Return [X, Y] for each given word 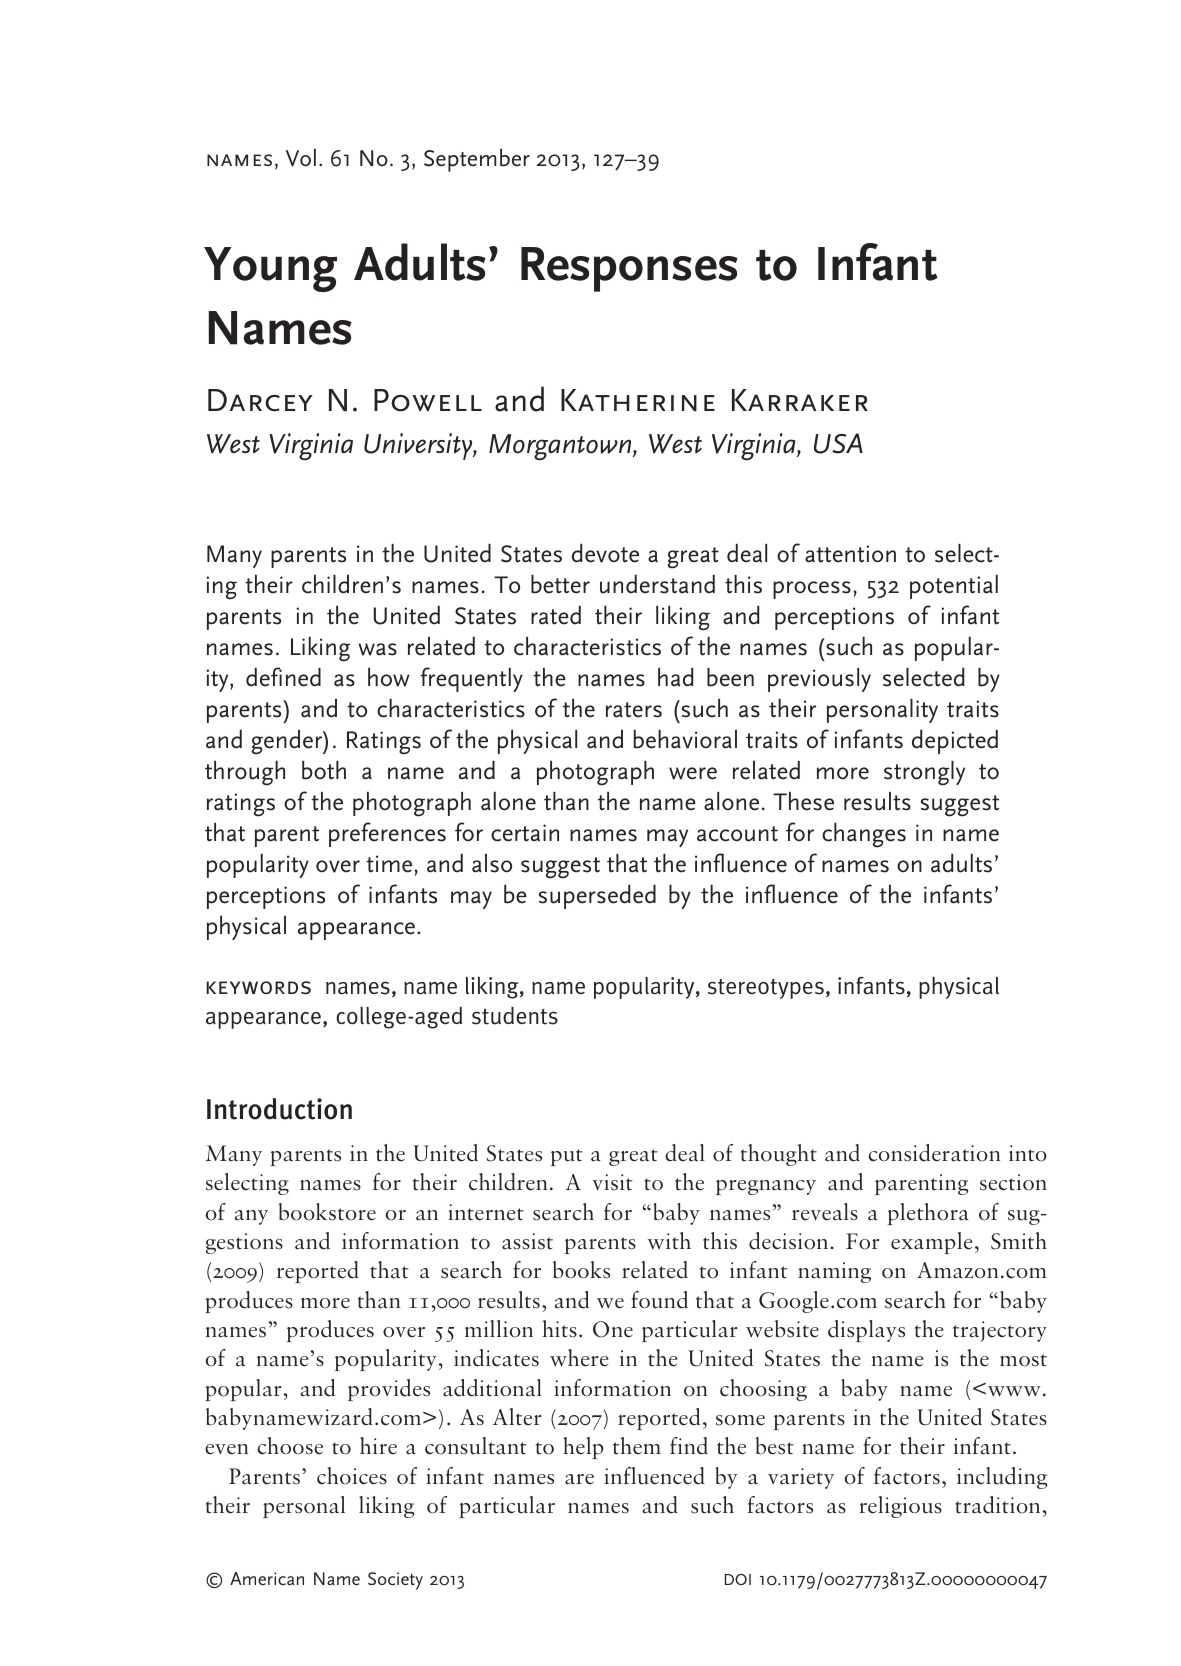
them [637, 1446]
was [377, 649]
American [267, 1578]
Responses [629, 269]
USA [838, 443]
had [675, 677]
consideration [934, 1153]
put [567, 1157]
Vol [301, 157]
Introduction [279, 1109]
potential [954, 587]
